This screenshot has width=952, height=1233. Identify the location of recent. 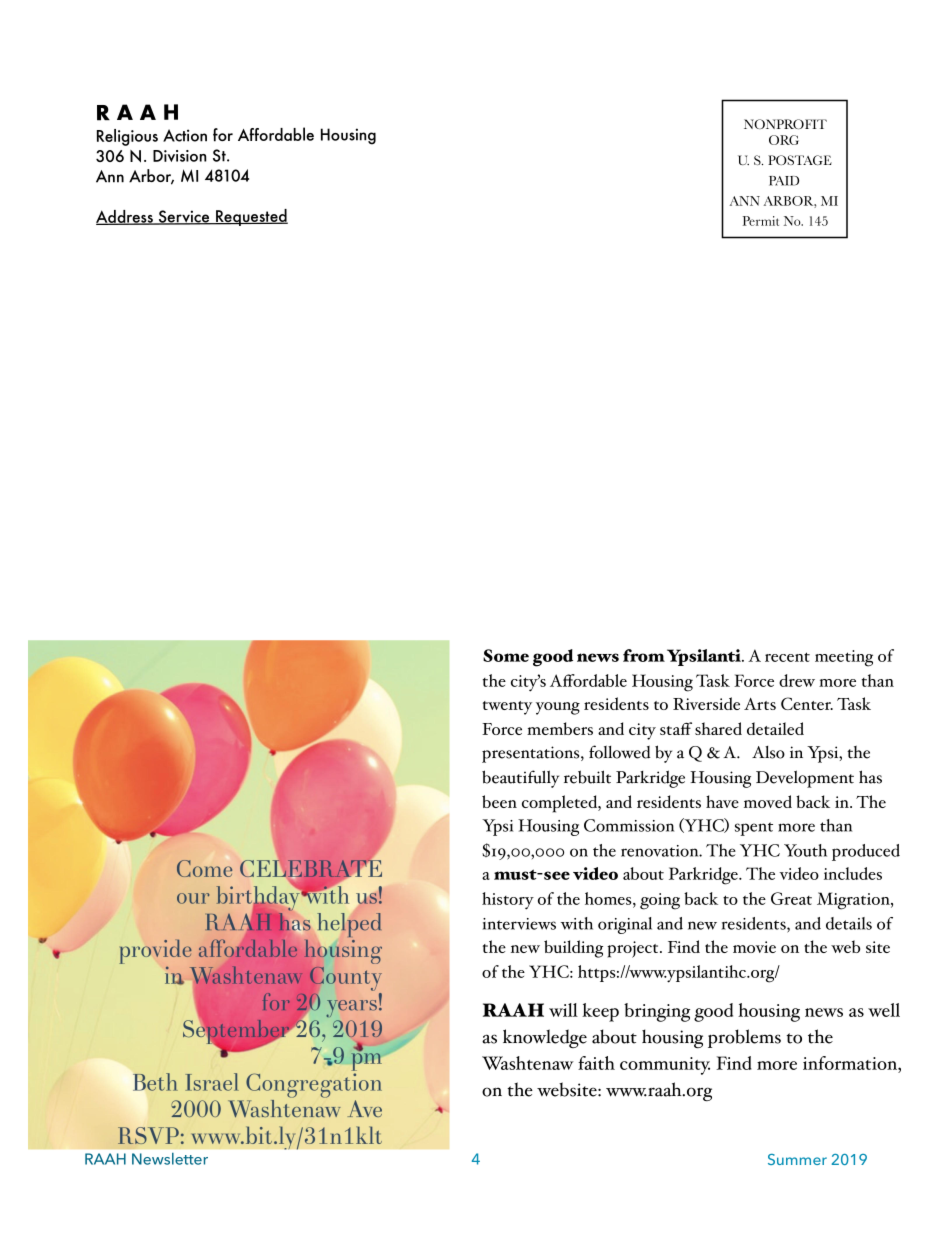
(787, 657).
